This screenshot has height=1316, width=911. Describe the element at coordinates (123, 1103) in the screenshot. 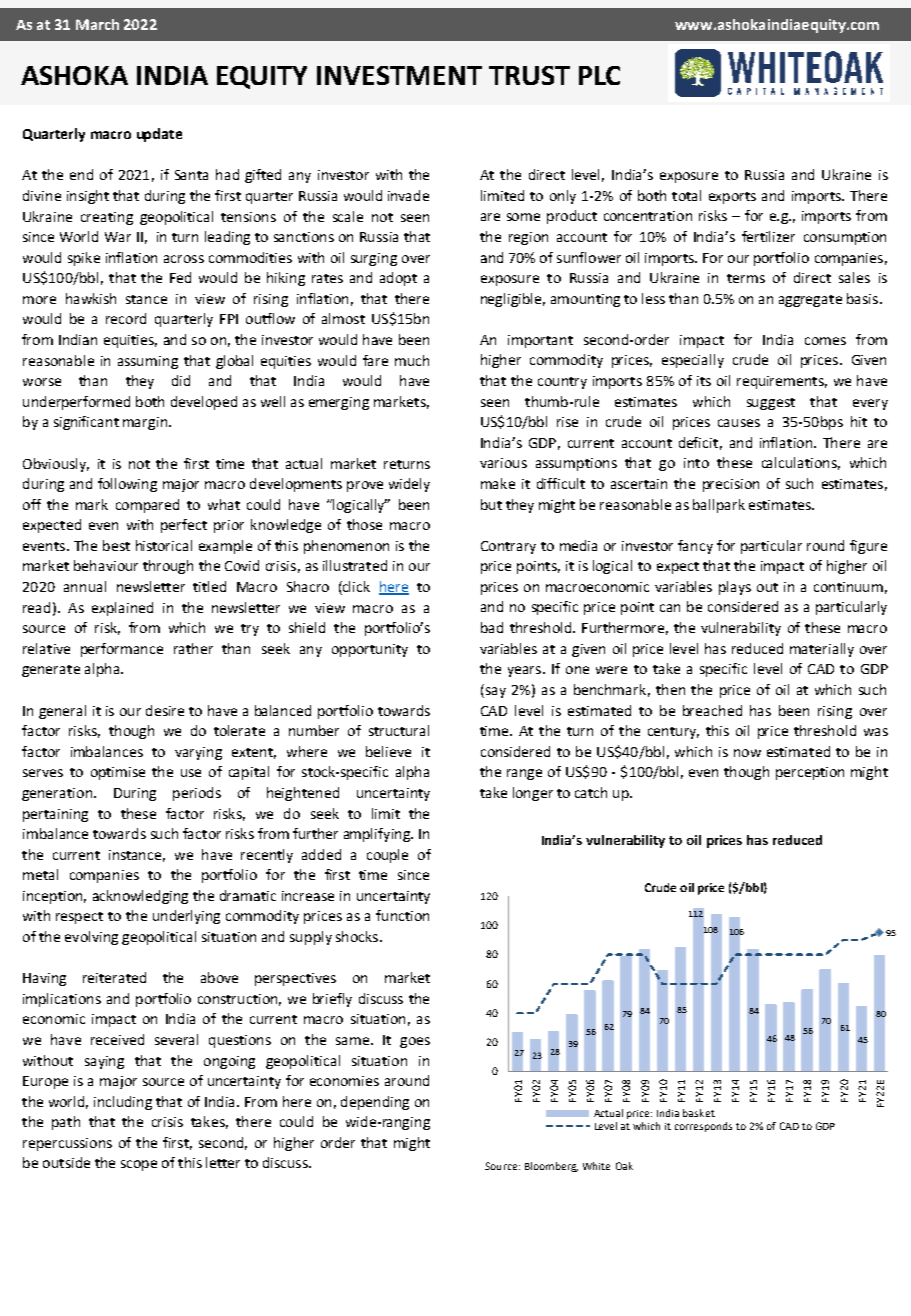

I see `including` at that location.
